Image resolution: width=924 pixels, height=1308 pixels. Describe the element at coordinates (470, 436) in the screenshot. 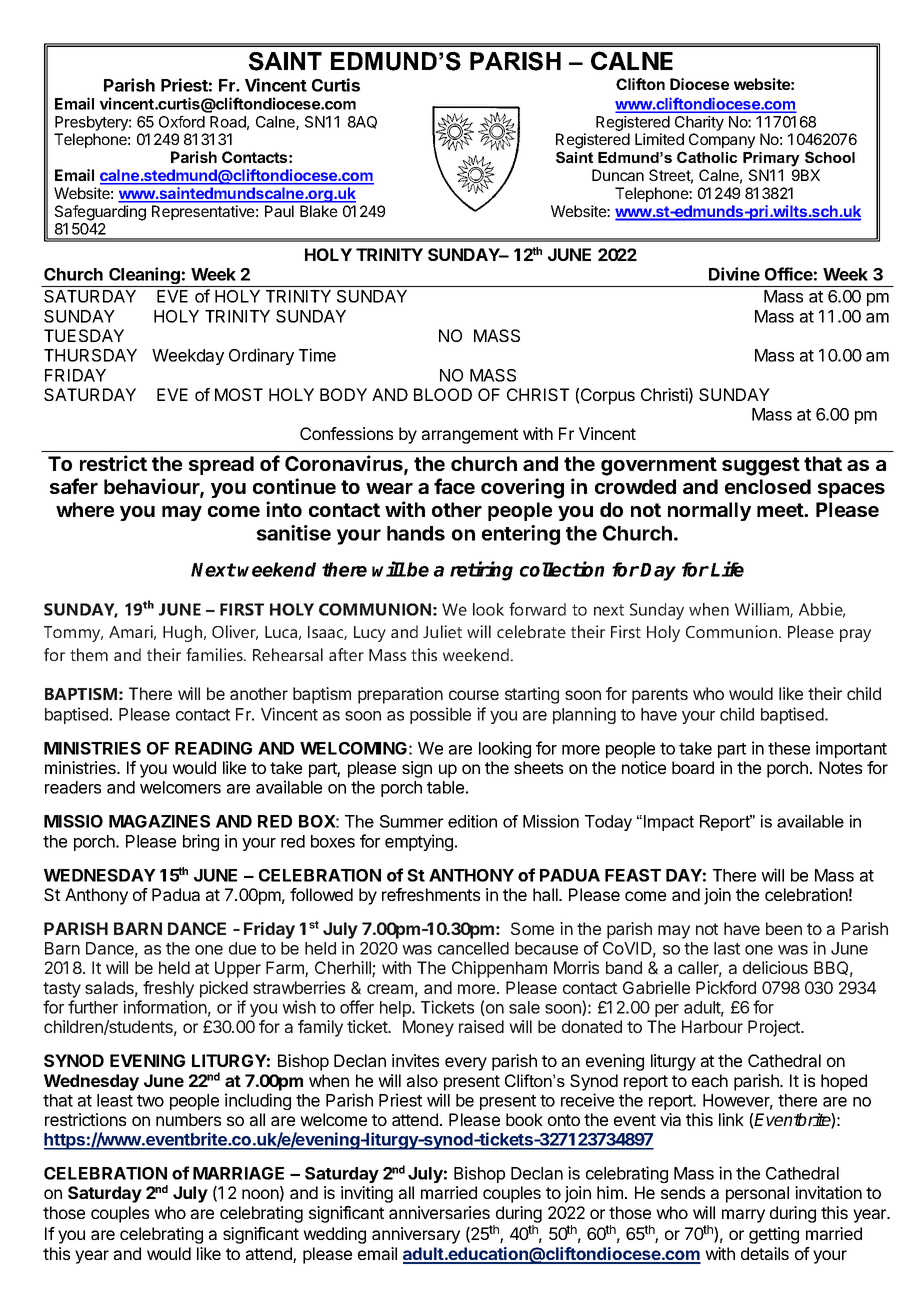

I see `arrangement` at that location.
